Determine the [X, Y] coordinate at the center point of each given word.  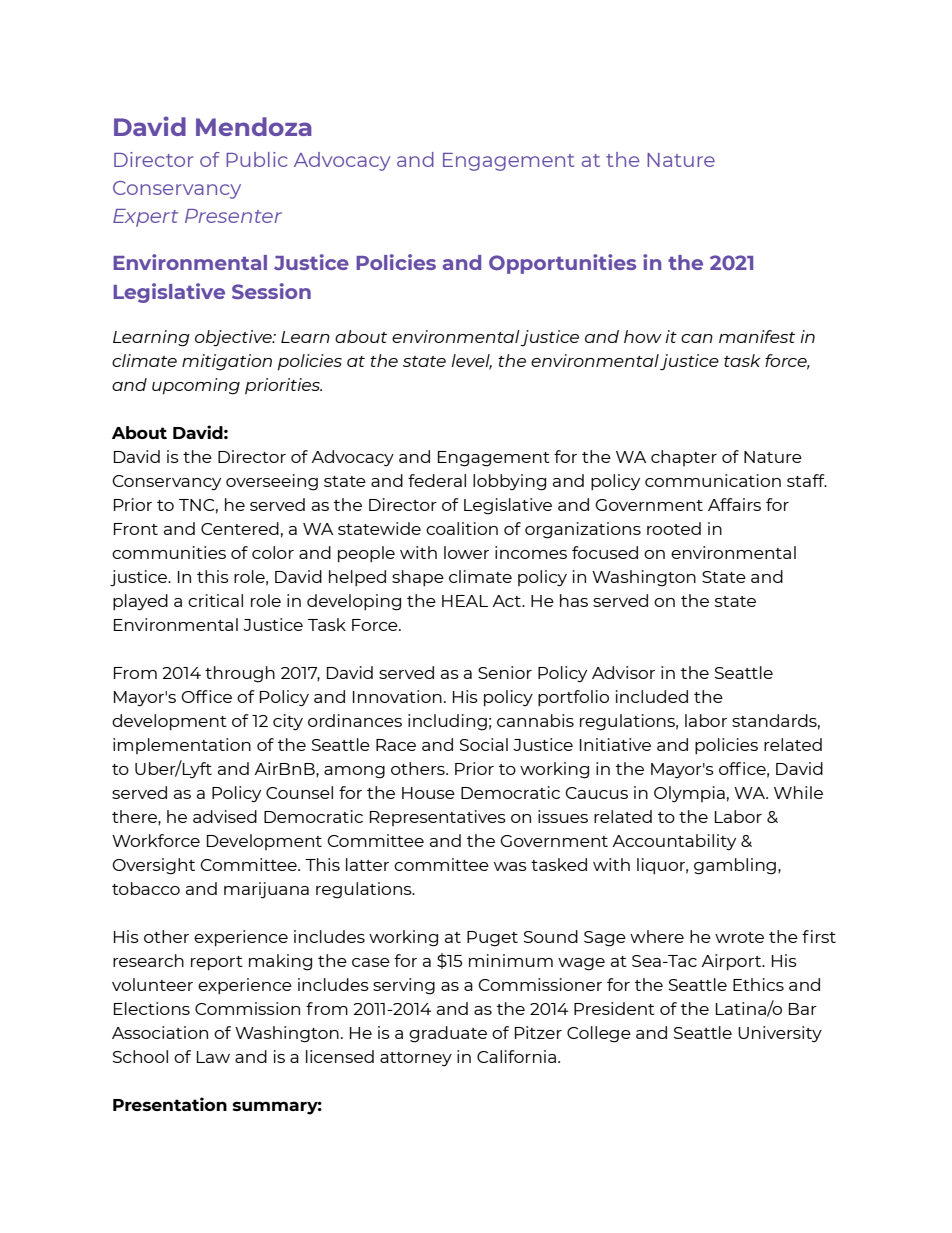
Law [213, 1057]
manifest [757, 336]
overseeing [272, 482]
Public [257, 159]
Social [484, 744]
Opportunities [562, 264]
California [516, 1056]
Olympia [689, 794]
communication [713, 480]
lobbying [509, 482]
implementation [182, 746]
